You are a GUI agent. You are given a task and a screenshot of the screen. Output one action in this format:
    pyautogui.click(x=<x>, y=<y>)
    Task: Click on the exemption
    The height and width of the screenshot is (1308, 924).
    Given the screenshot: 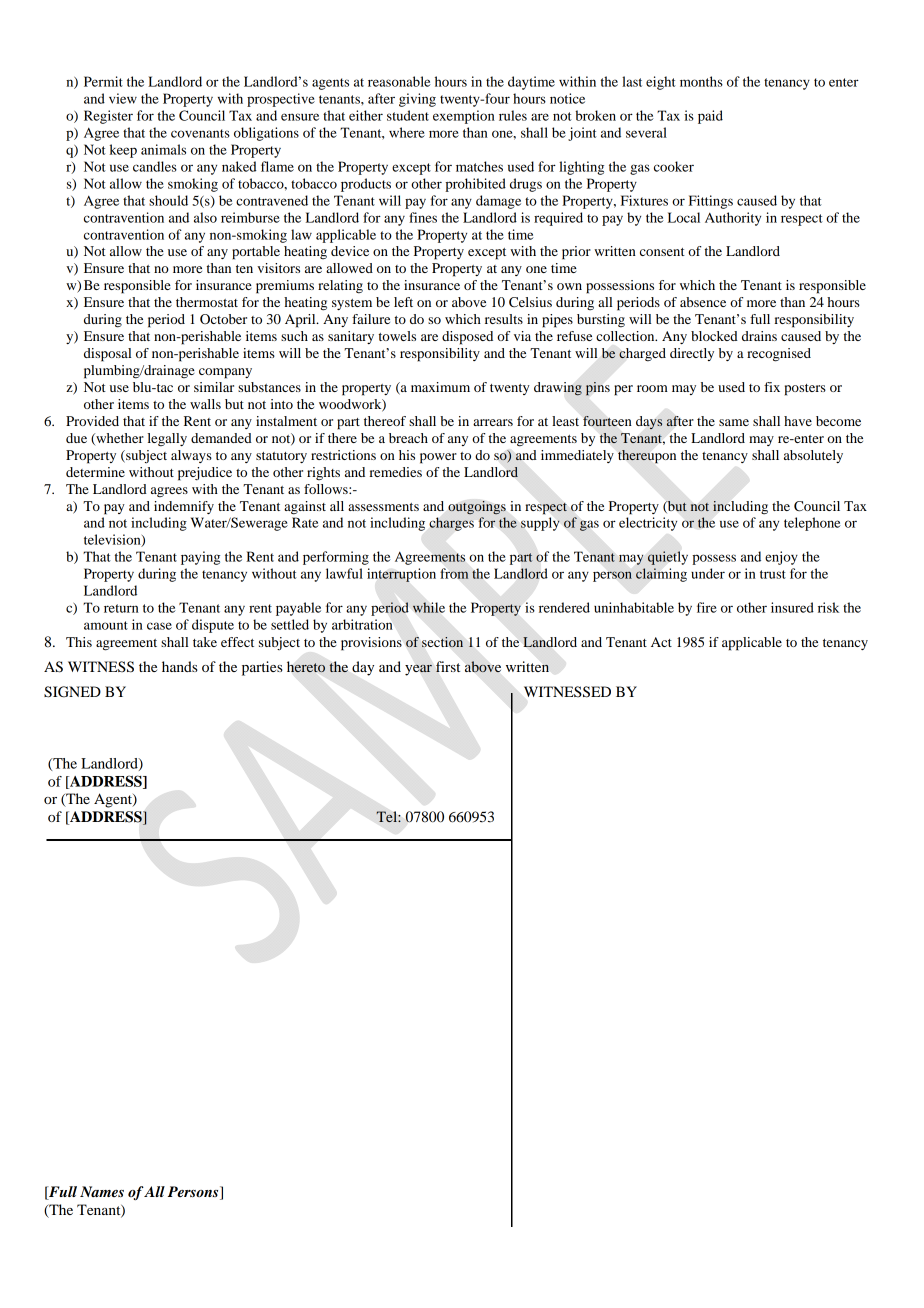 What is the action you would take?
    pyautogui.click(x=464, y=117)
